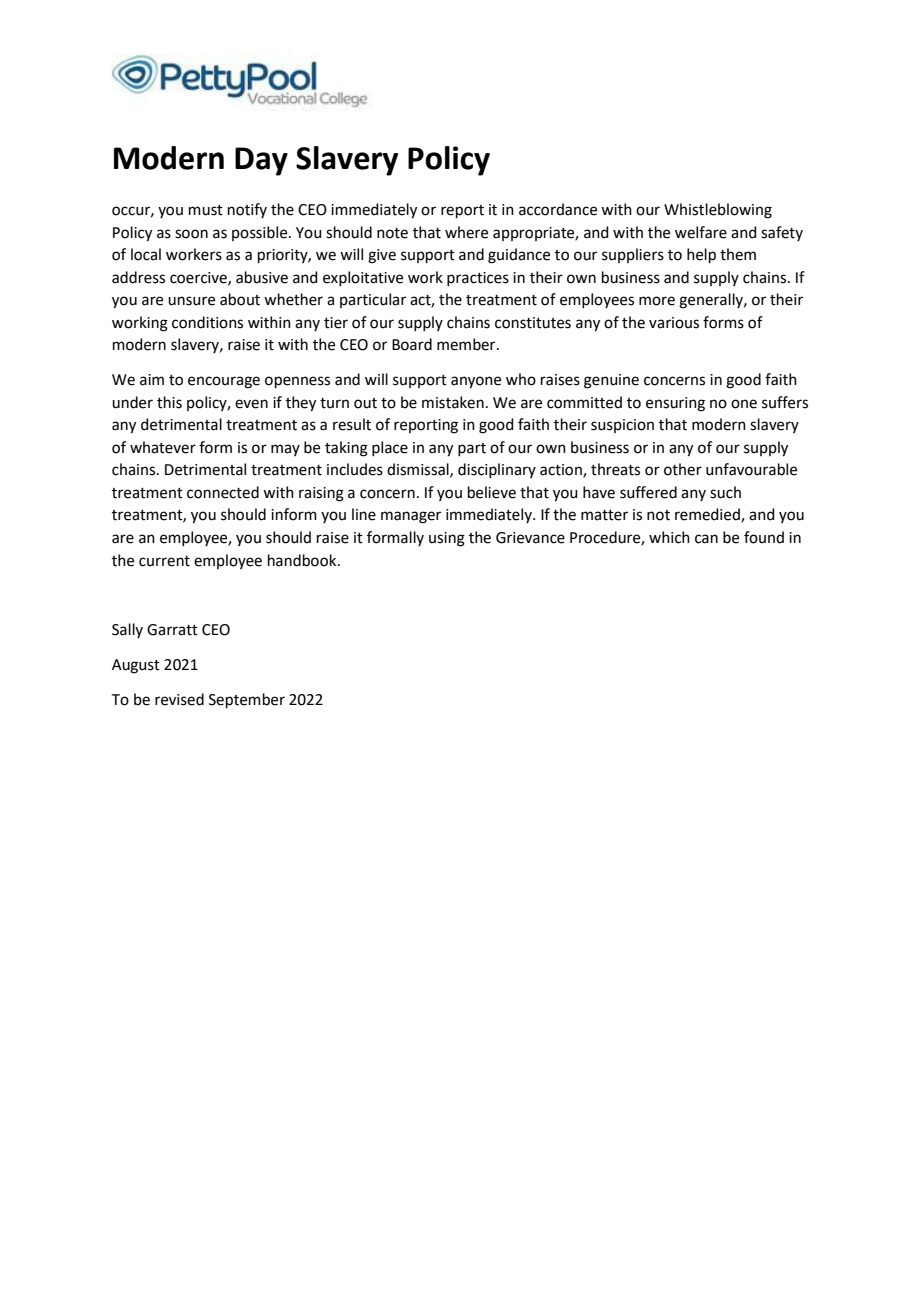  Describe the element at coordinates (247, 700) in the image. I see `September` at that location.
